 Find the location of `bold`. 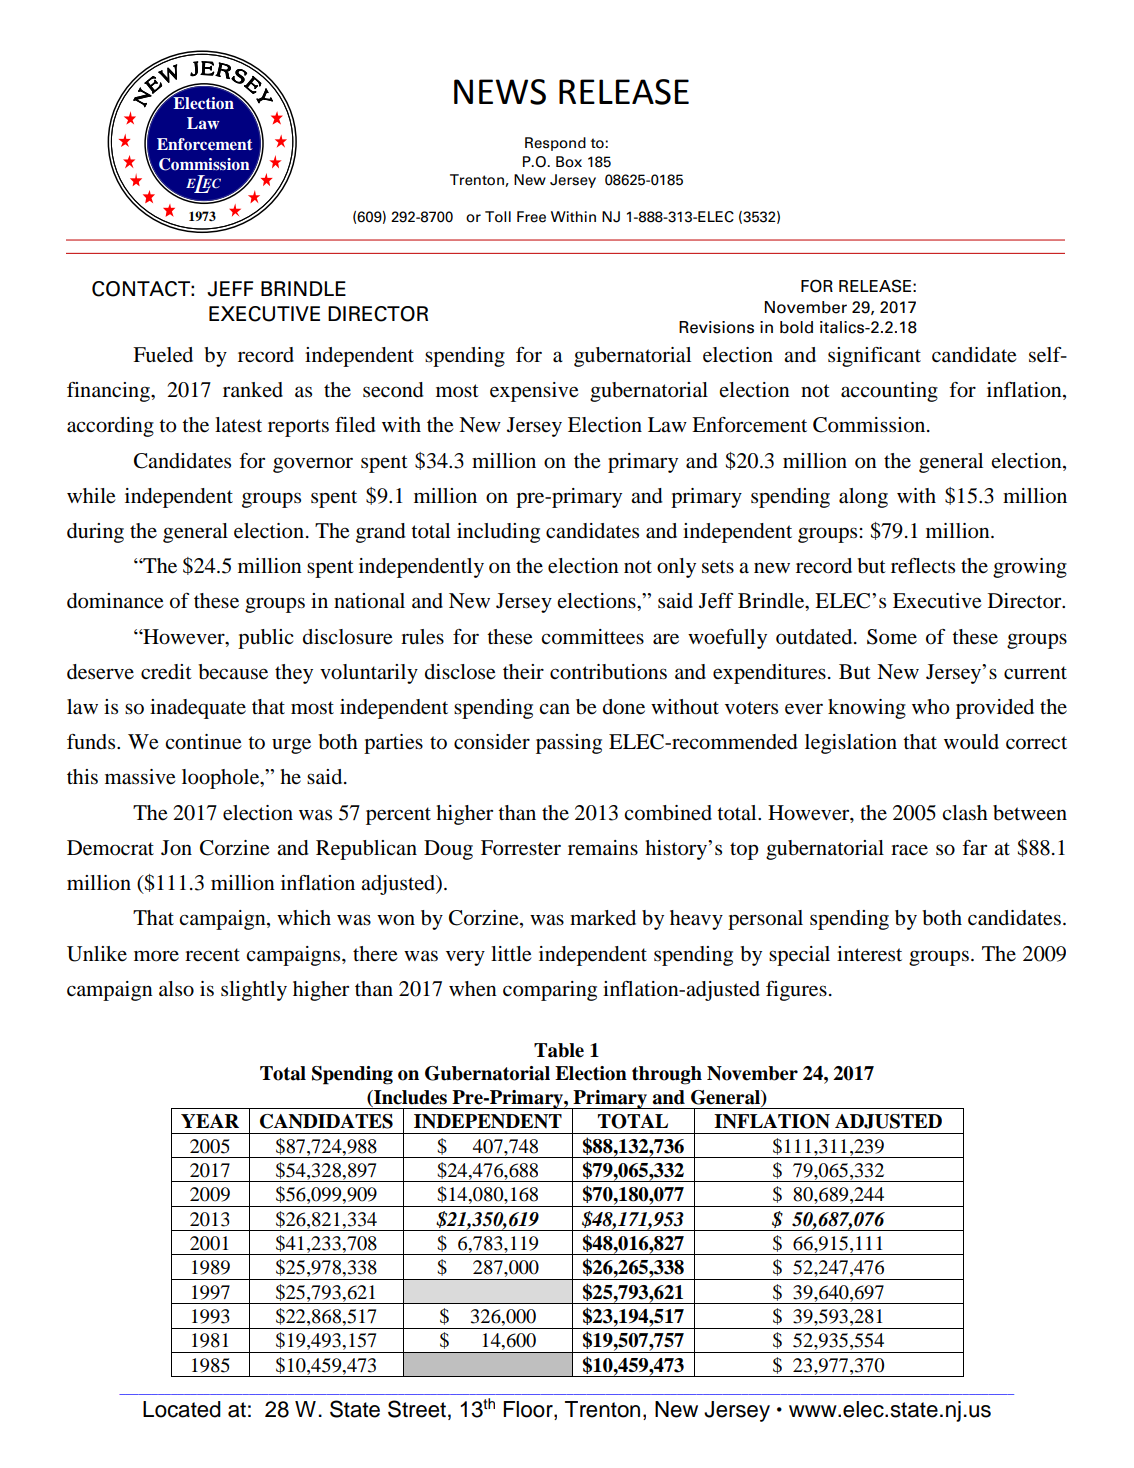

bold is located at coordinates (796, 327).
